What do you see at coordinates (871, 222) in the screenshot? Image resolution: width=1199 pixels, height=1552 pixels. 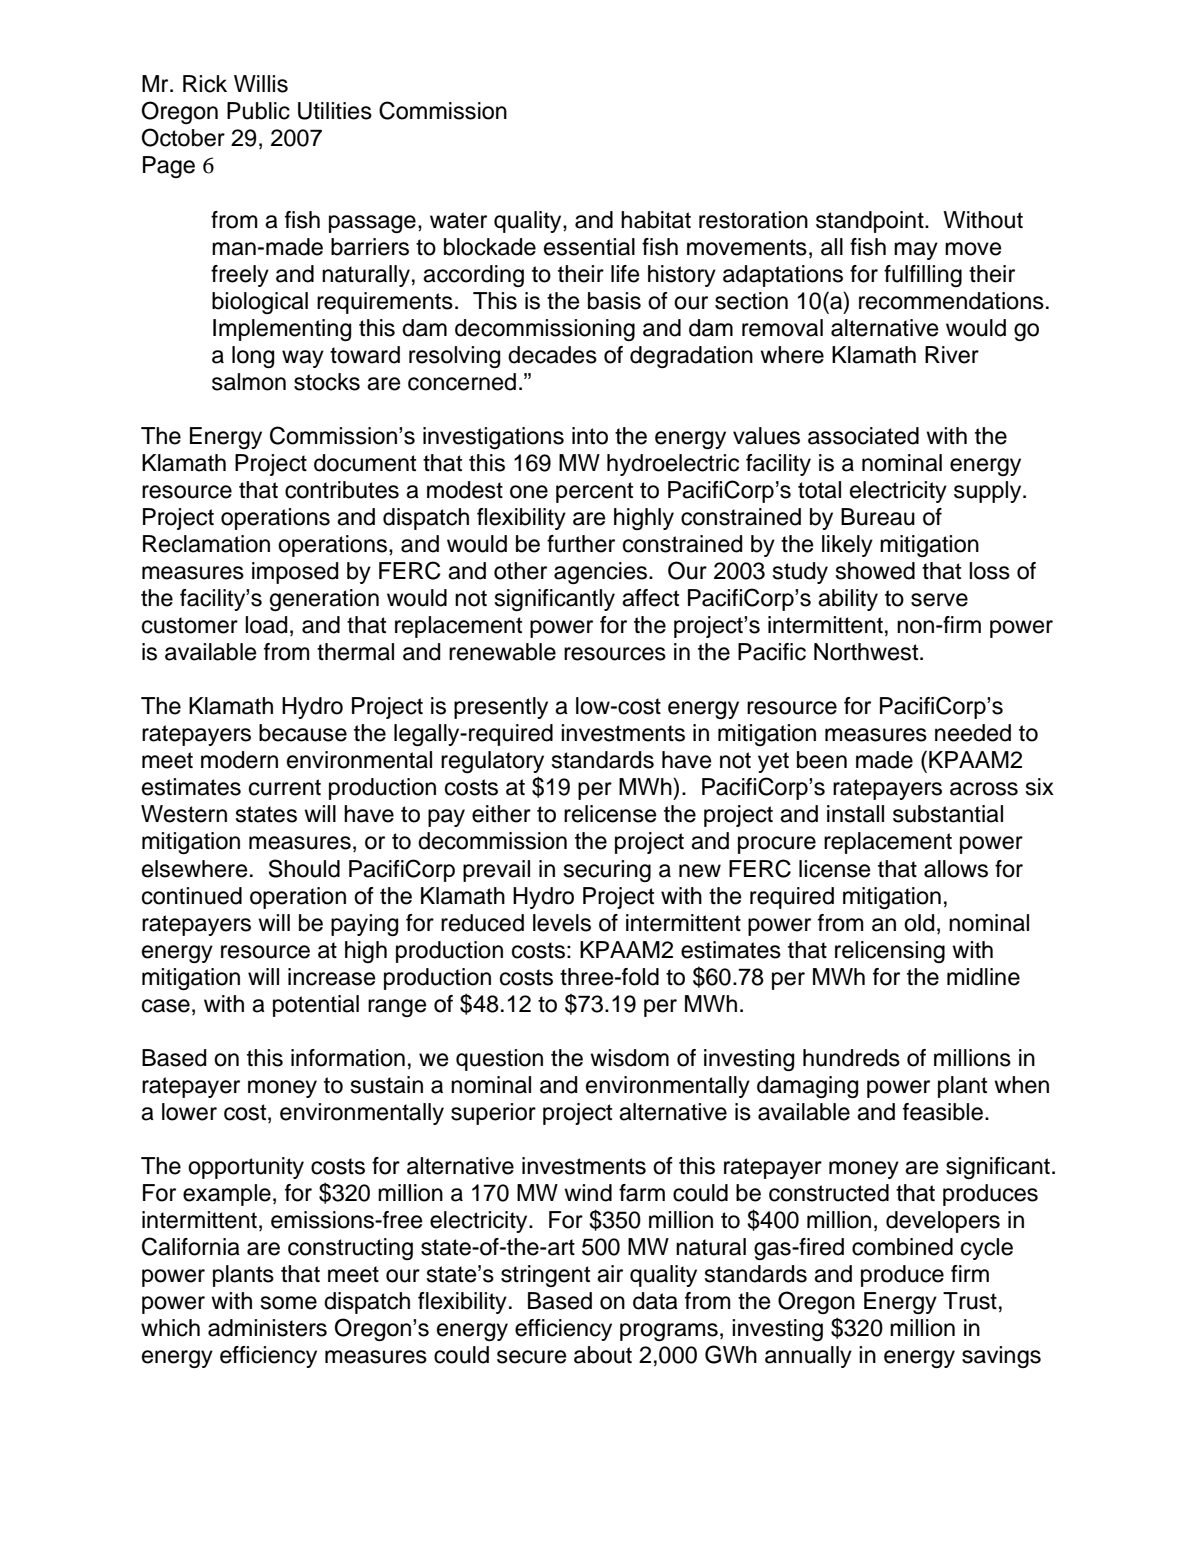 I see `standpoint` at bounding box center [871, 222].
